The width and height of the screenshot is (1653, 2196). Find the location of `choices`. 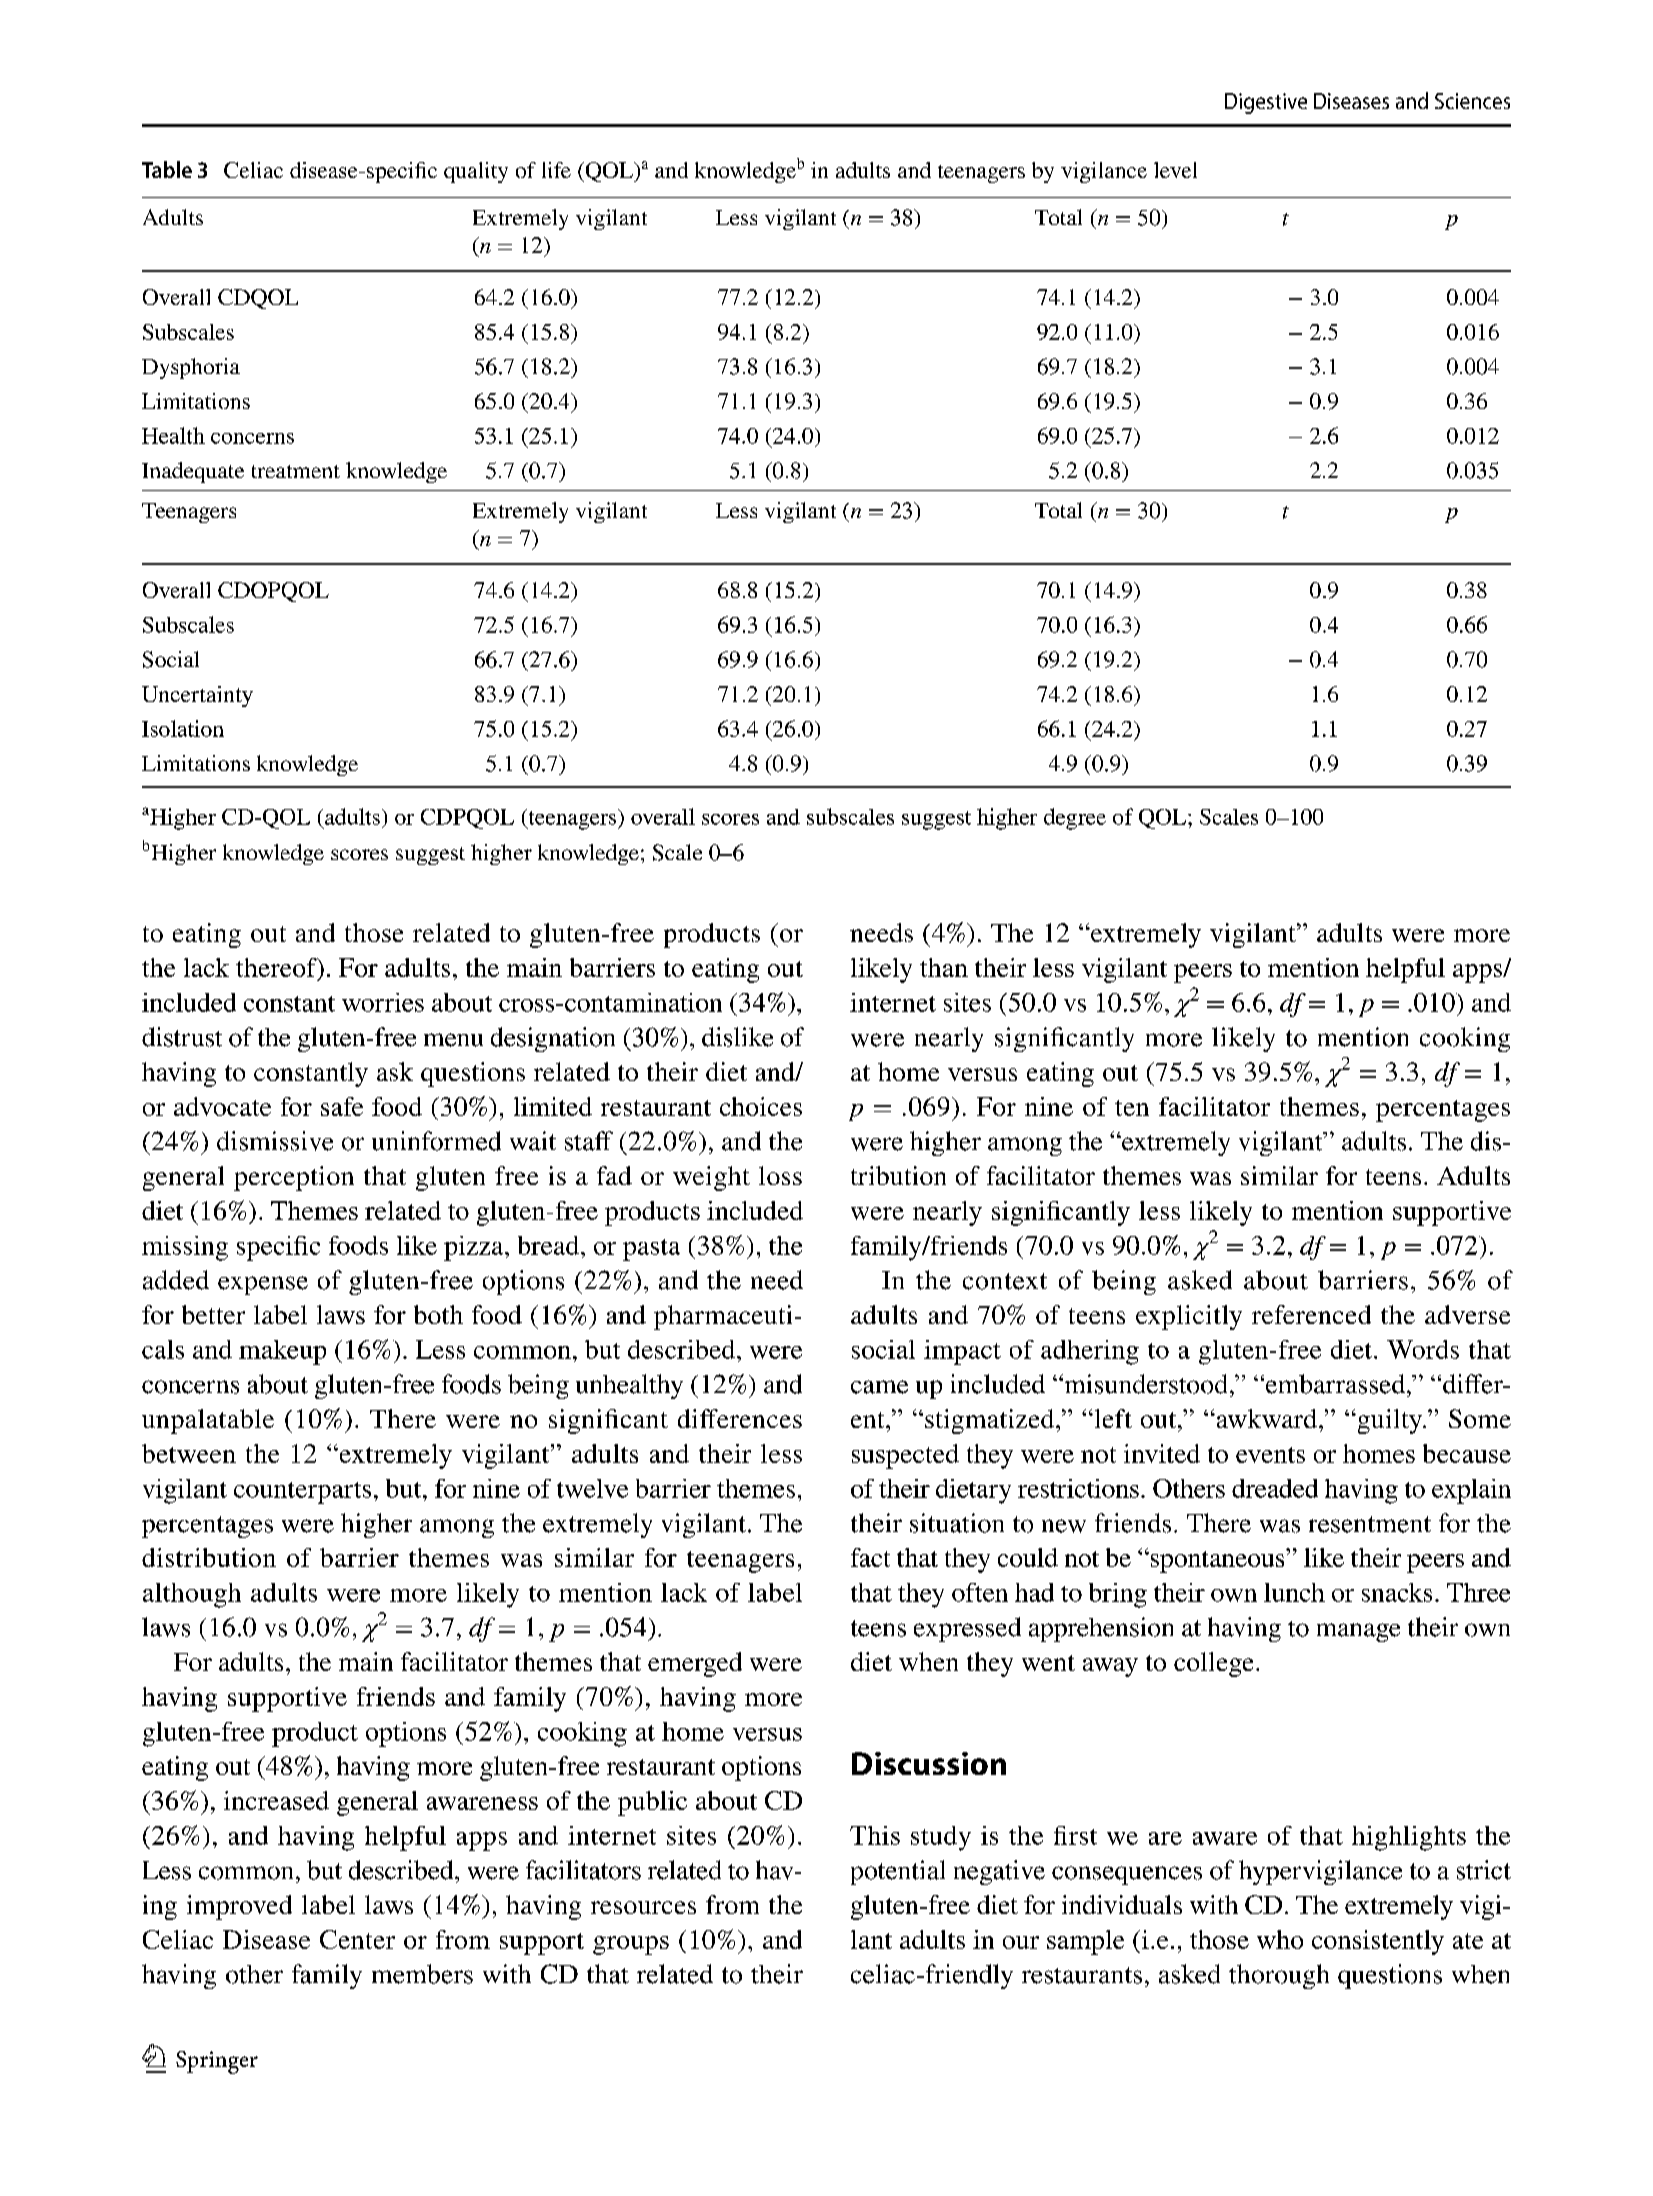

choices is located at coordinates (761, 1106).
